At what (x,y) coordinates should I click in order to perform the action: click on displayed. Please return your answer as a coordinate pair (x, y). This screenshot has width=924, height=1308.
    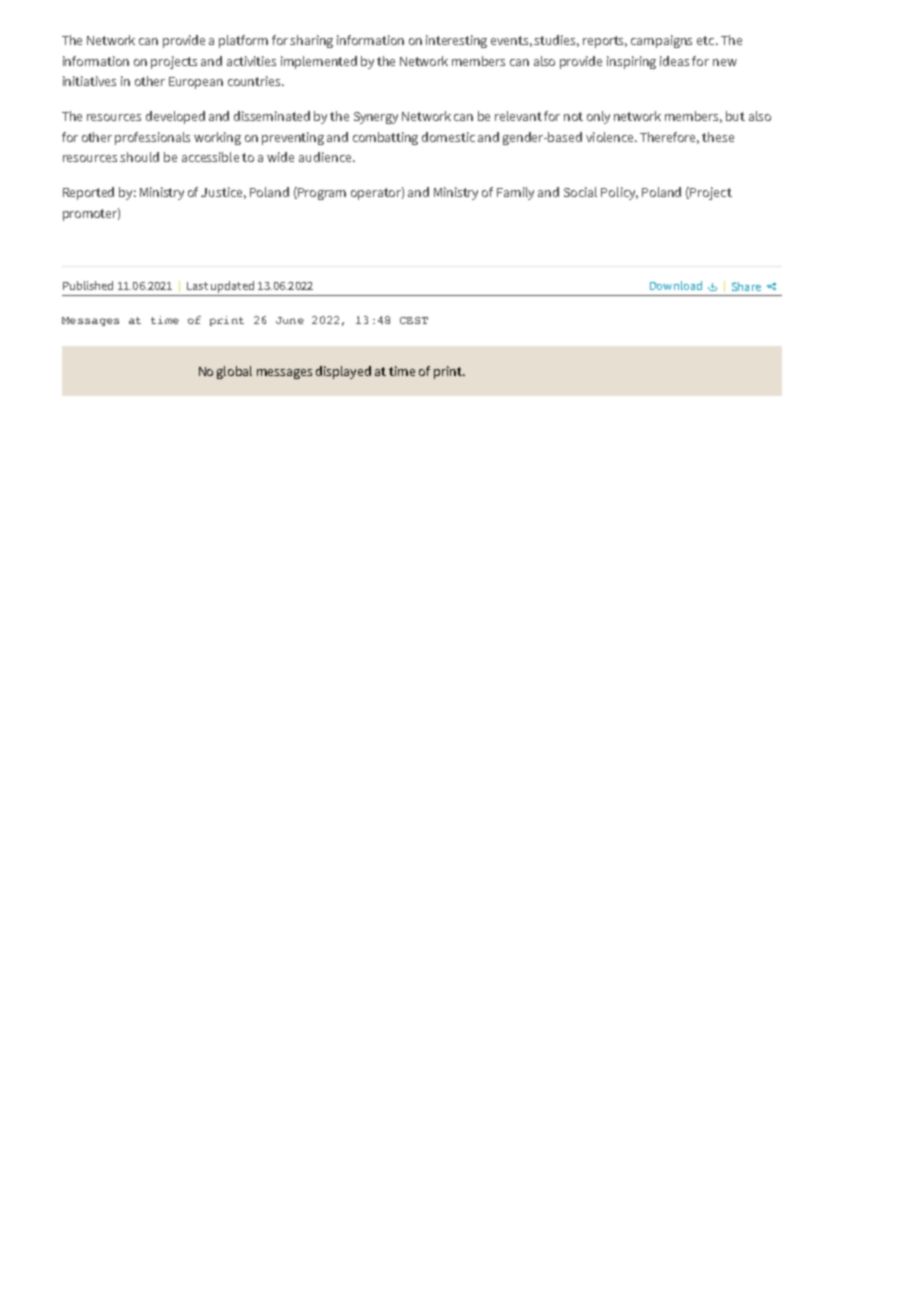
    Looking at the image, I should click on (343, 372).
